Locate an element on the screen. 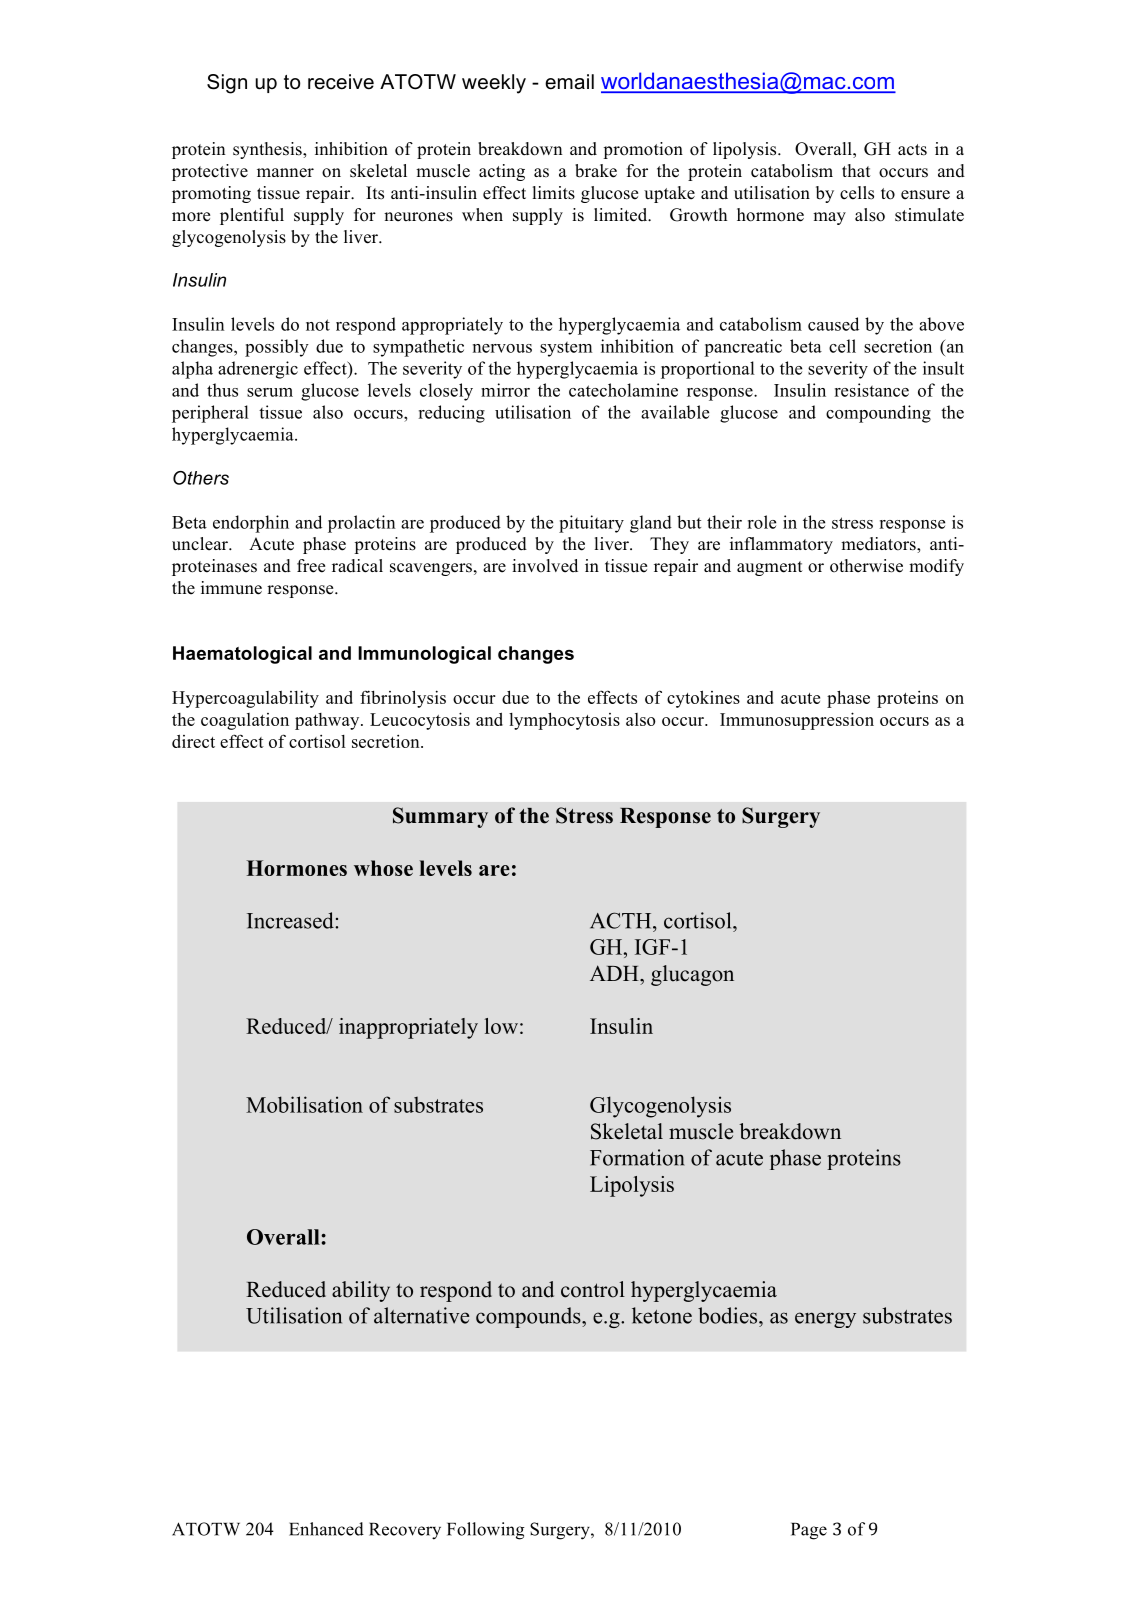 This screenshot has height=1607, width=1136. synthesis is located at coordinates (268, 150).
